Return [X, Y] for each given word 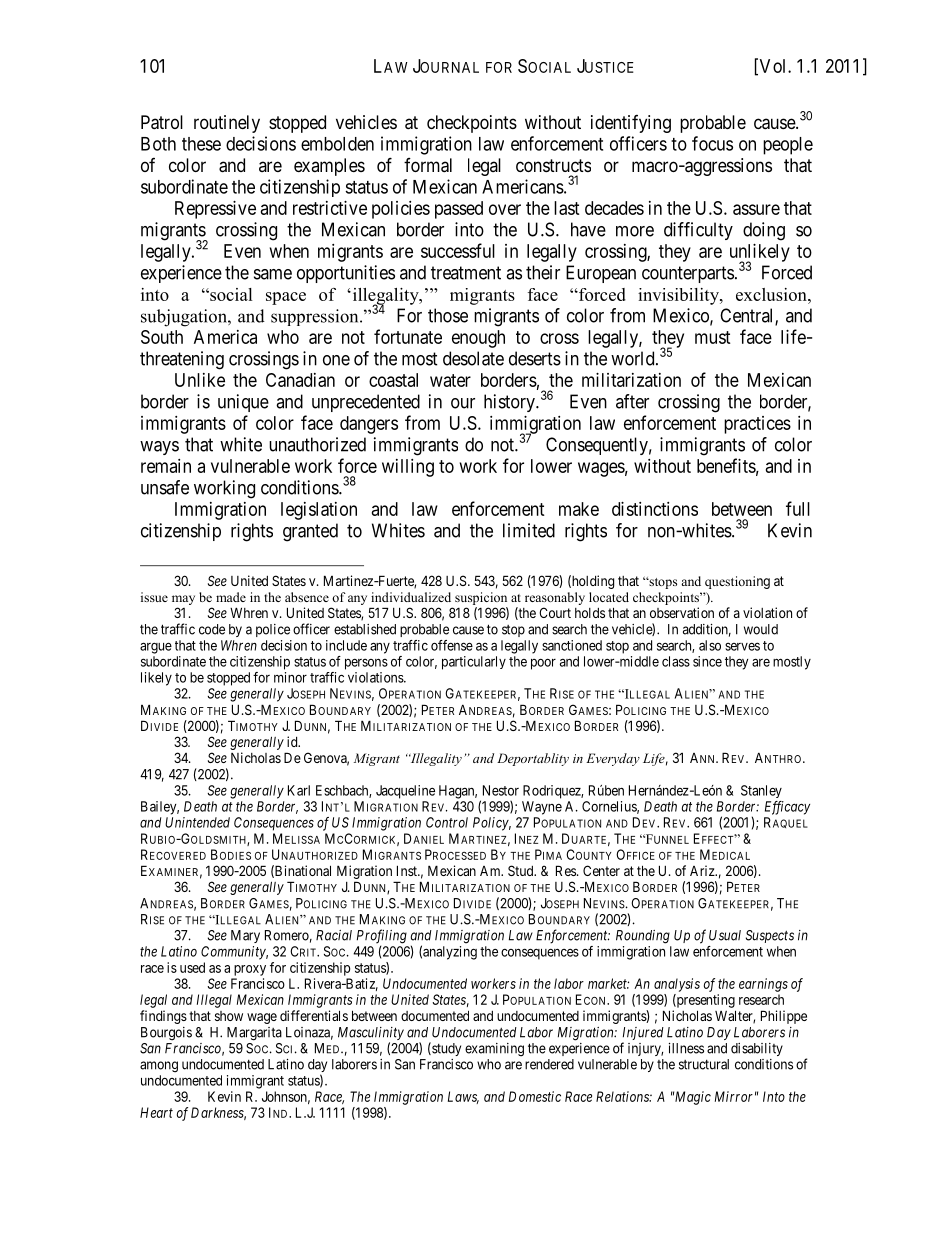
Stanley [761, 791]
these [201, 144]
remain [166, 466]
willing [408, 468]
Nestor [501, 790]
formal [428, 165]
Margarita [254, 1034]
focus [712, 143]
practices [757, 425]
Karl [299, 790]
